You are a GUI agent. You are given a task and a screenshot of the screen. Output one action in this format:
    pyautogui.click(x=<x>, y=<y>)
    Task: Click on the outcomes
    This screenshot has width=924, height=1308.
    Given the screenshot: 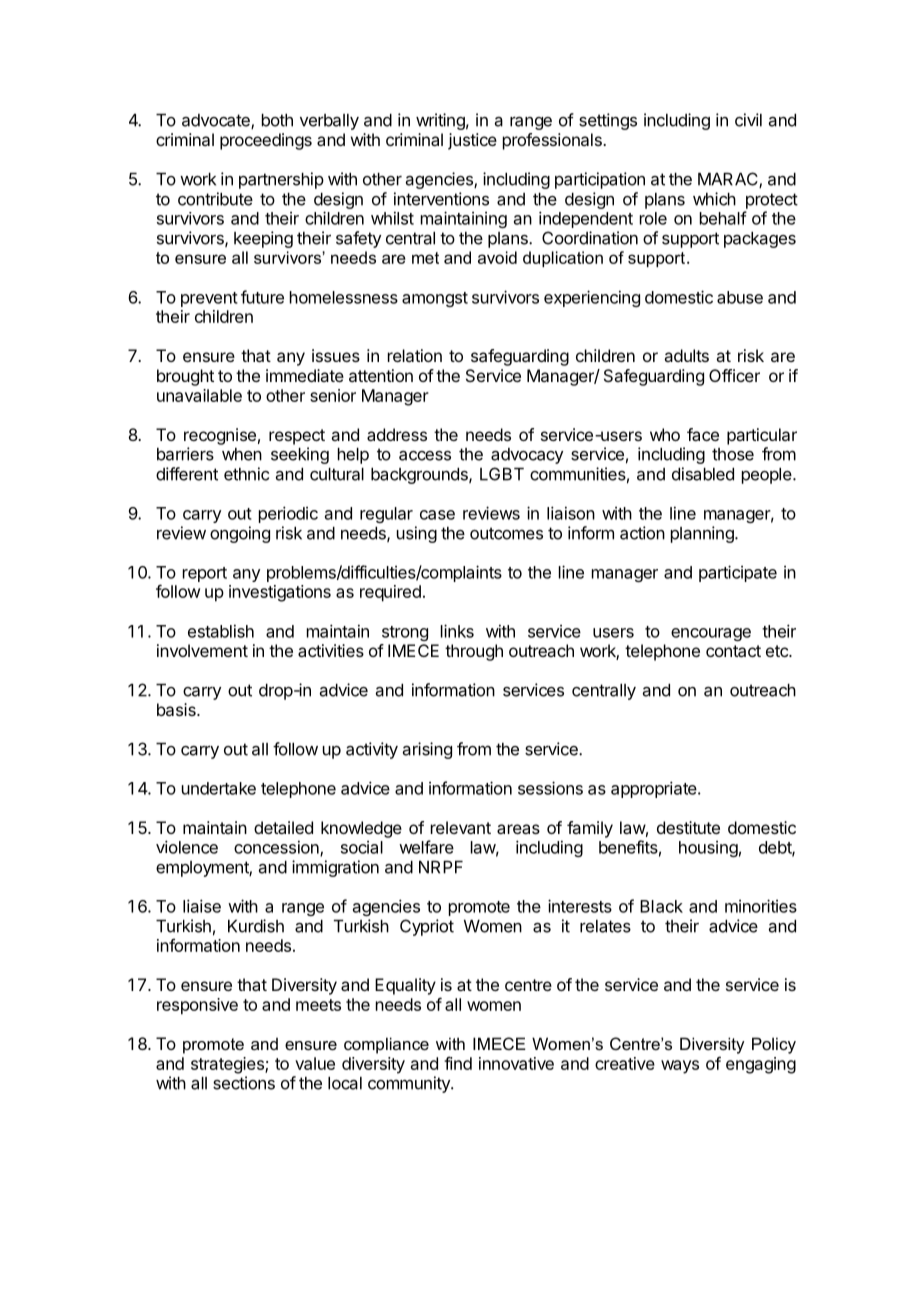 What is the action you would take?
    pyautogui.click(x=506, y=533)
